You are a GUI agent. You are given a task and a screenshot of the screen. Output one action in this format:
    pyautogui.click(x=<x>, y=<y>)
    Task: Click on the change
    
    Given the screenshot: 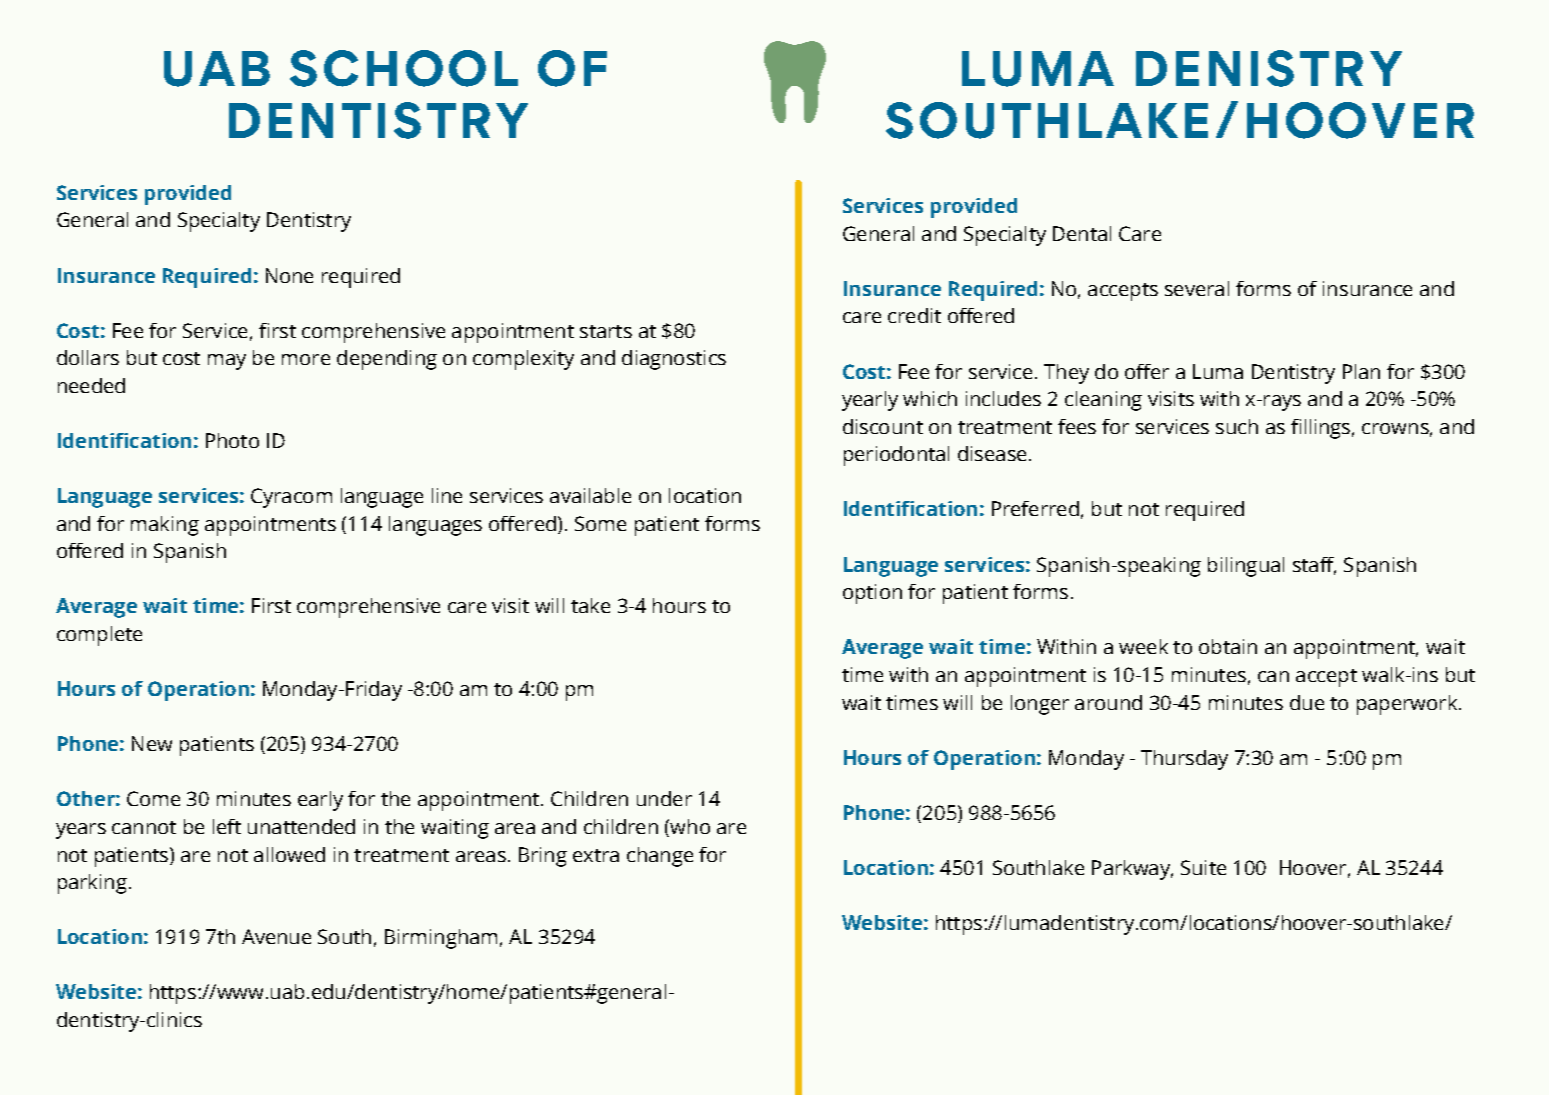 What is the action you would take?
    pyautogui.click(x=660, y=857)
